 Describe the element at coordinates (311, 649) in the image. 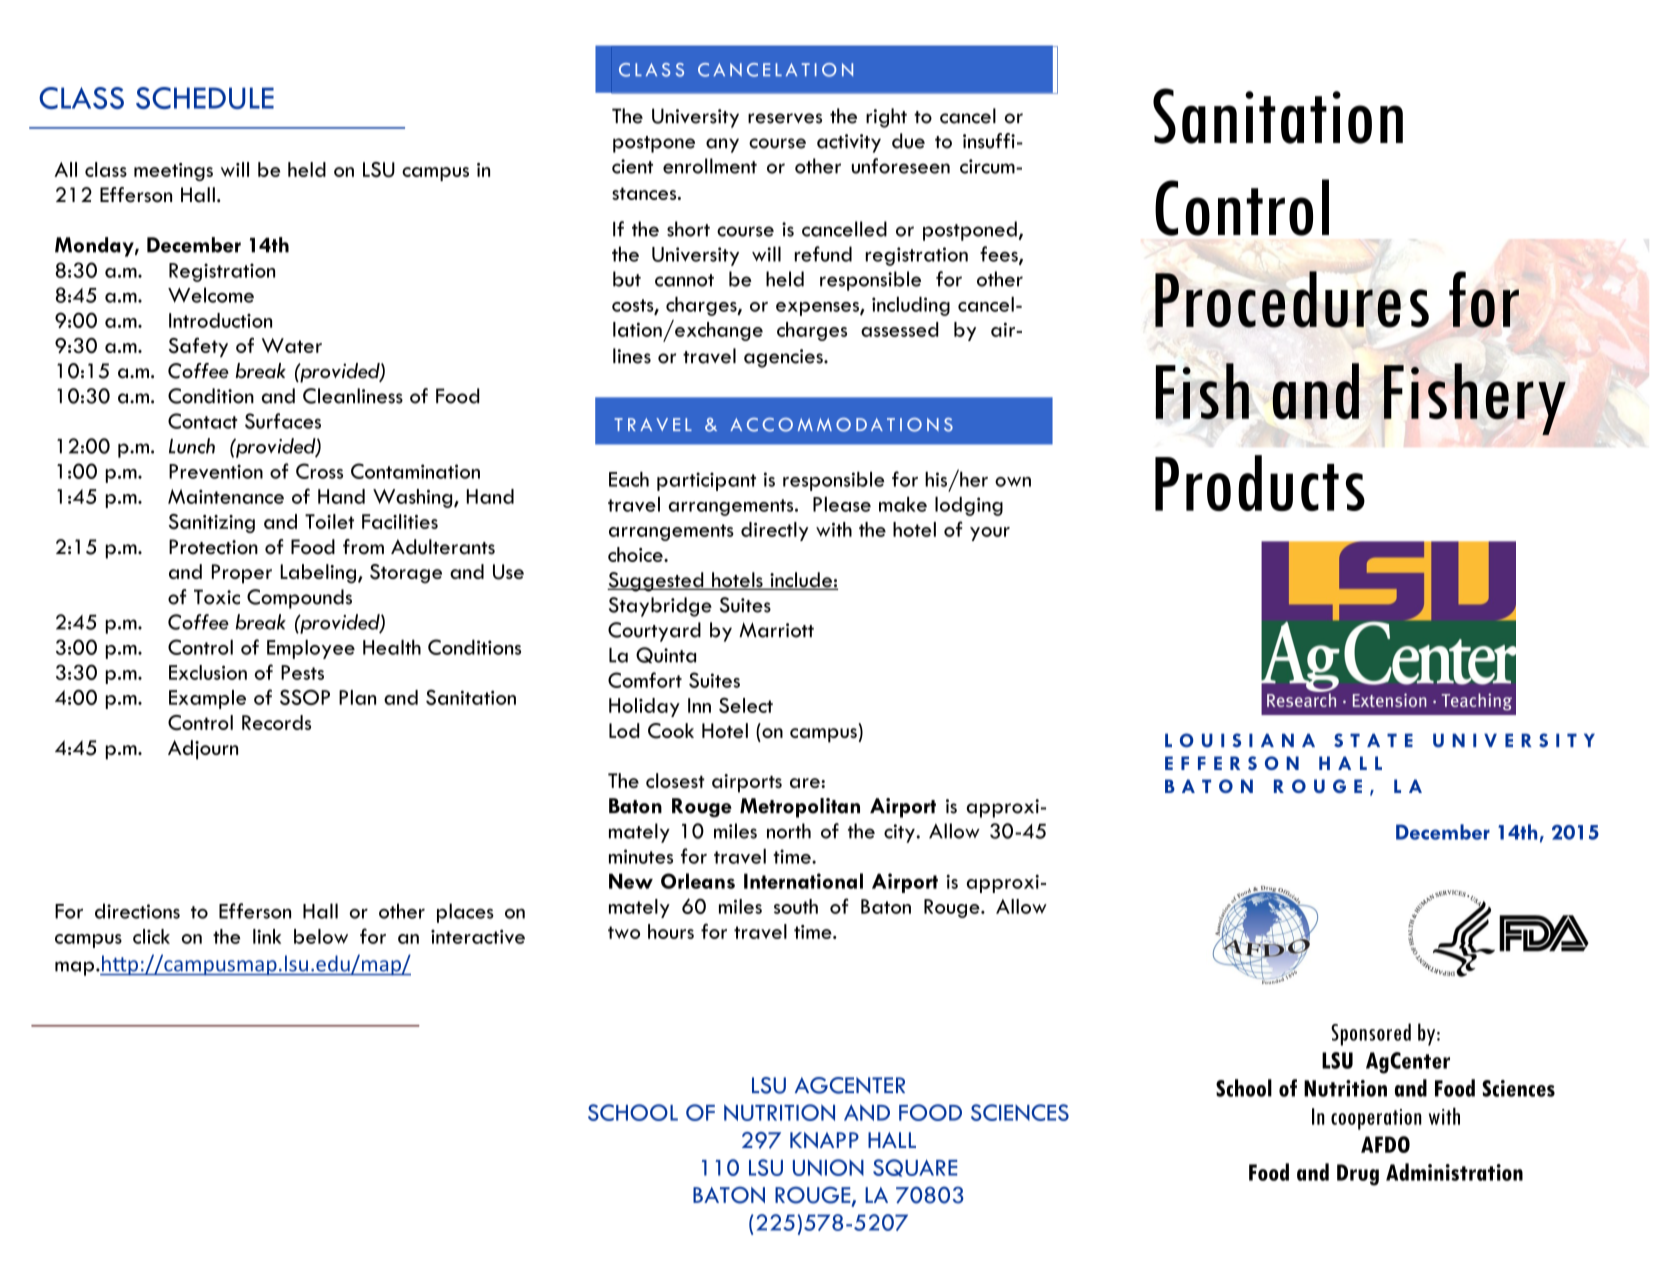

I see `Employee` at that location.
